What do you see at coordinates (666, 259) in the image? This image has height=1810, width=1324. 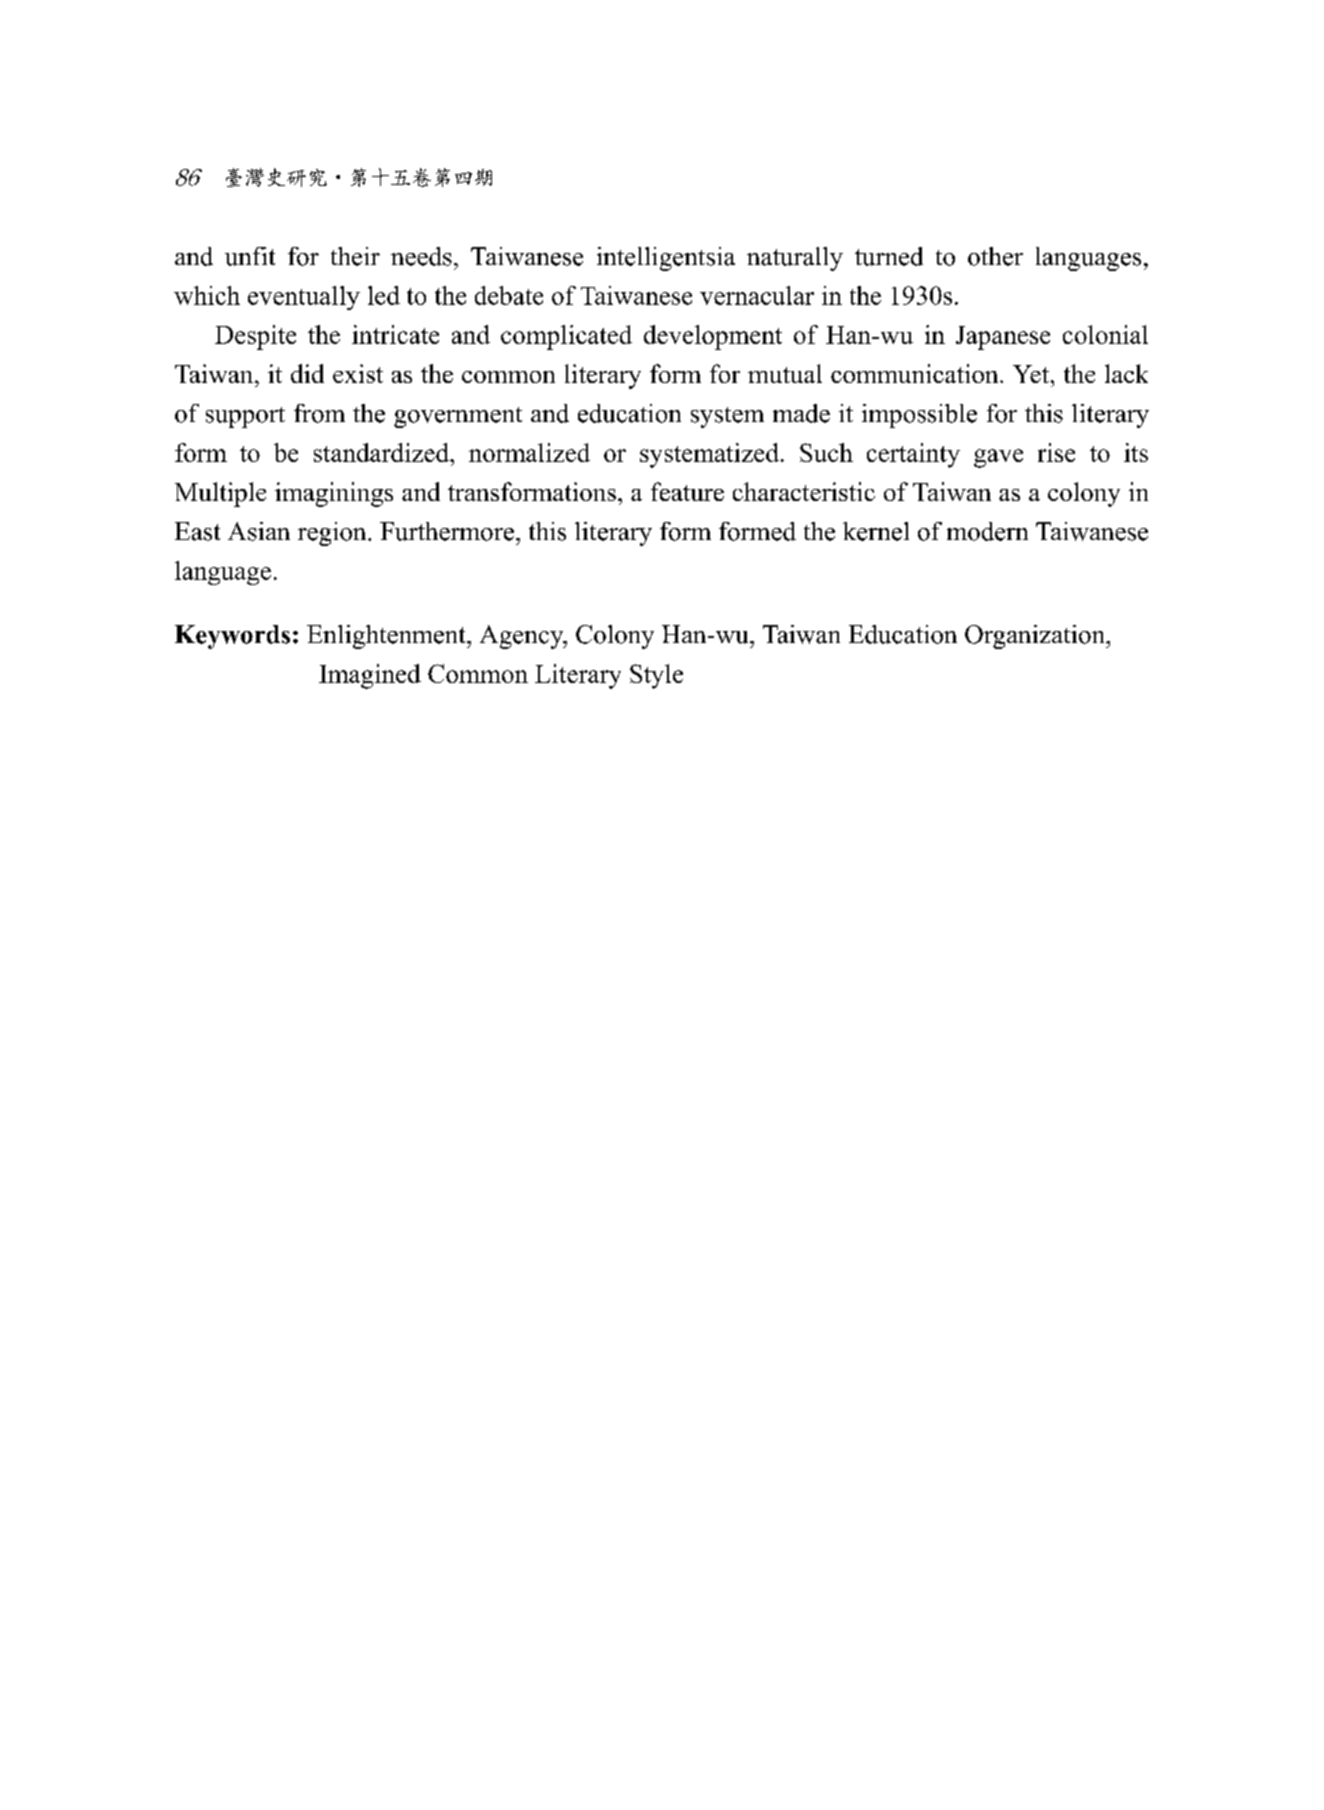 I see `intelligentsia` at bounding box center [666, 259].
